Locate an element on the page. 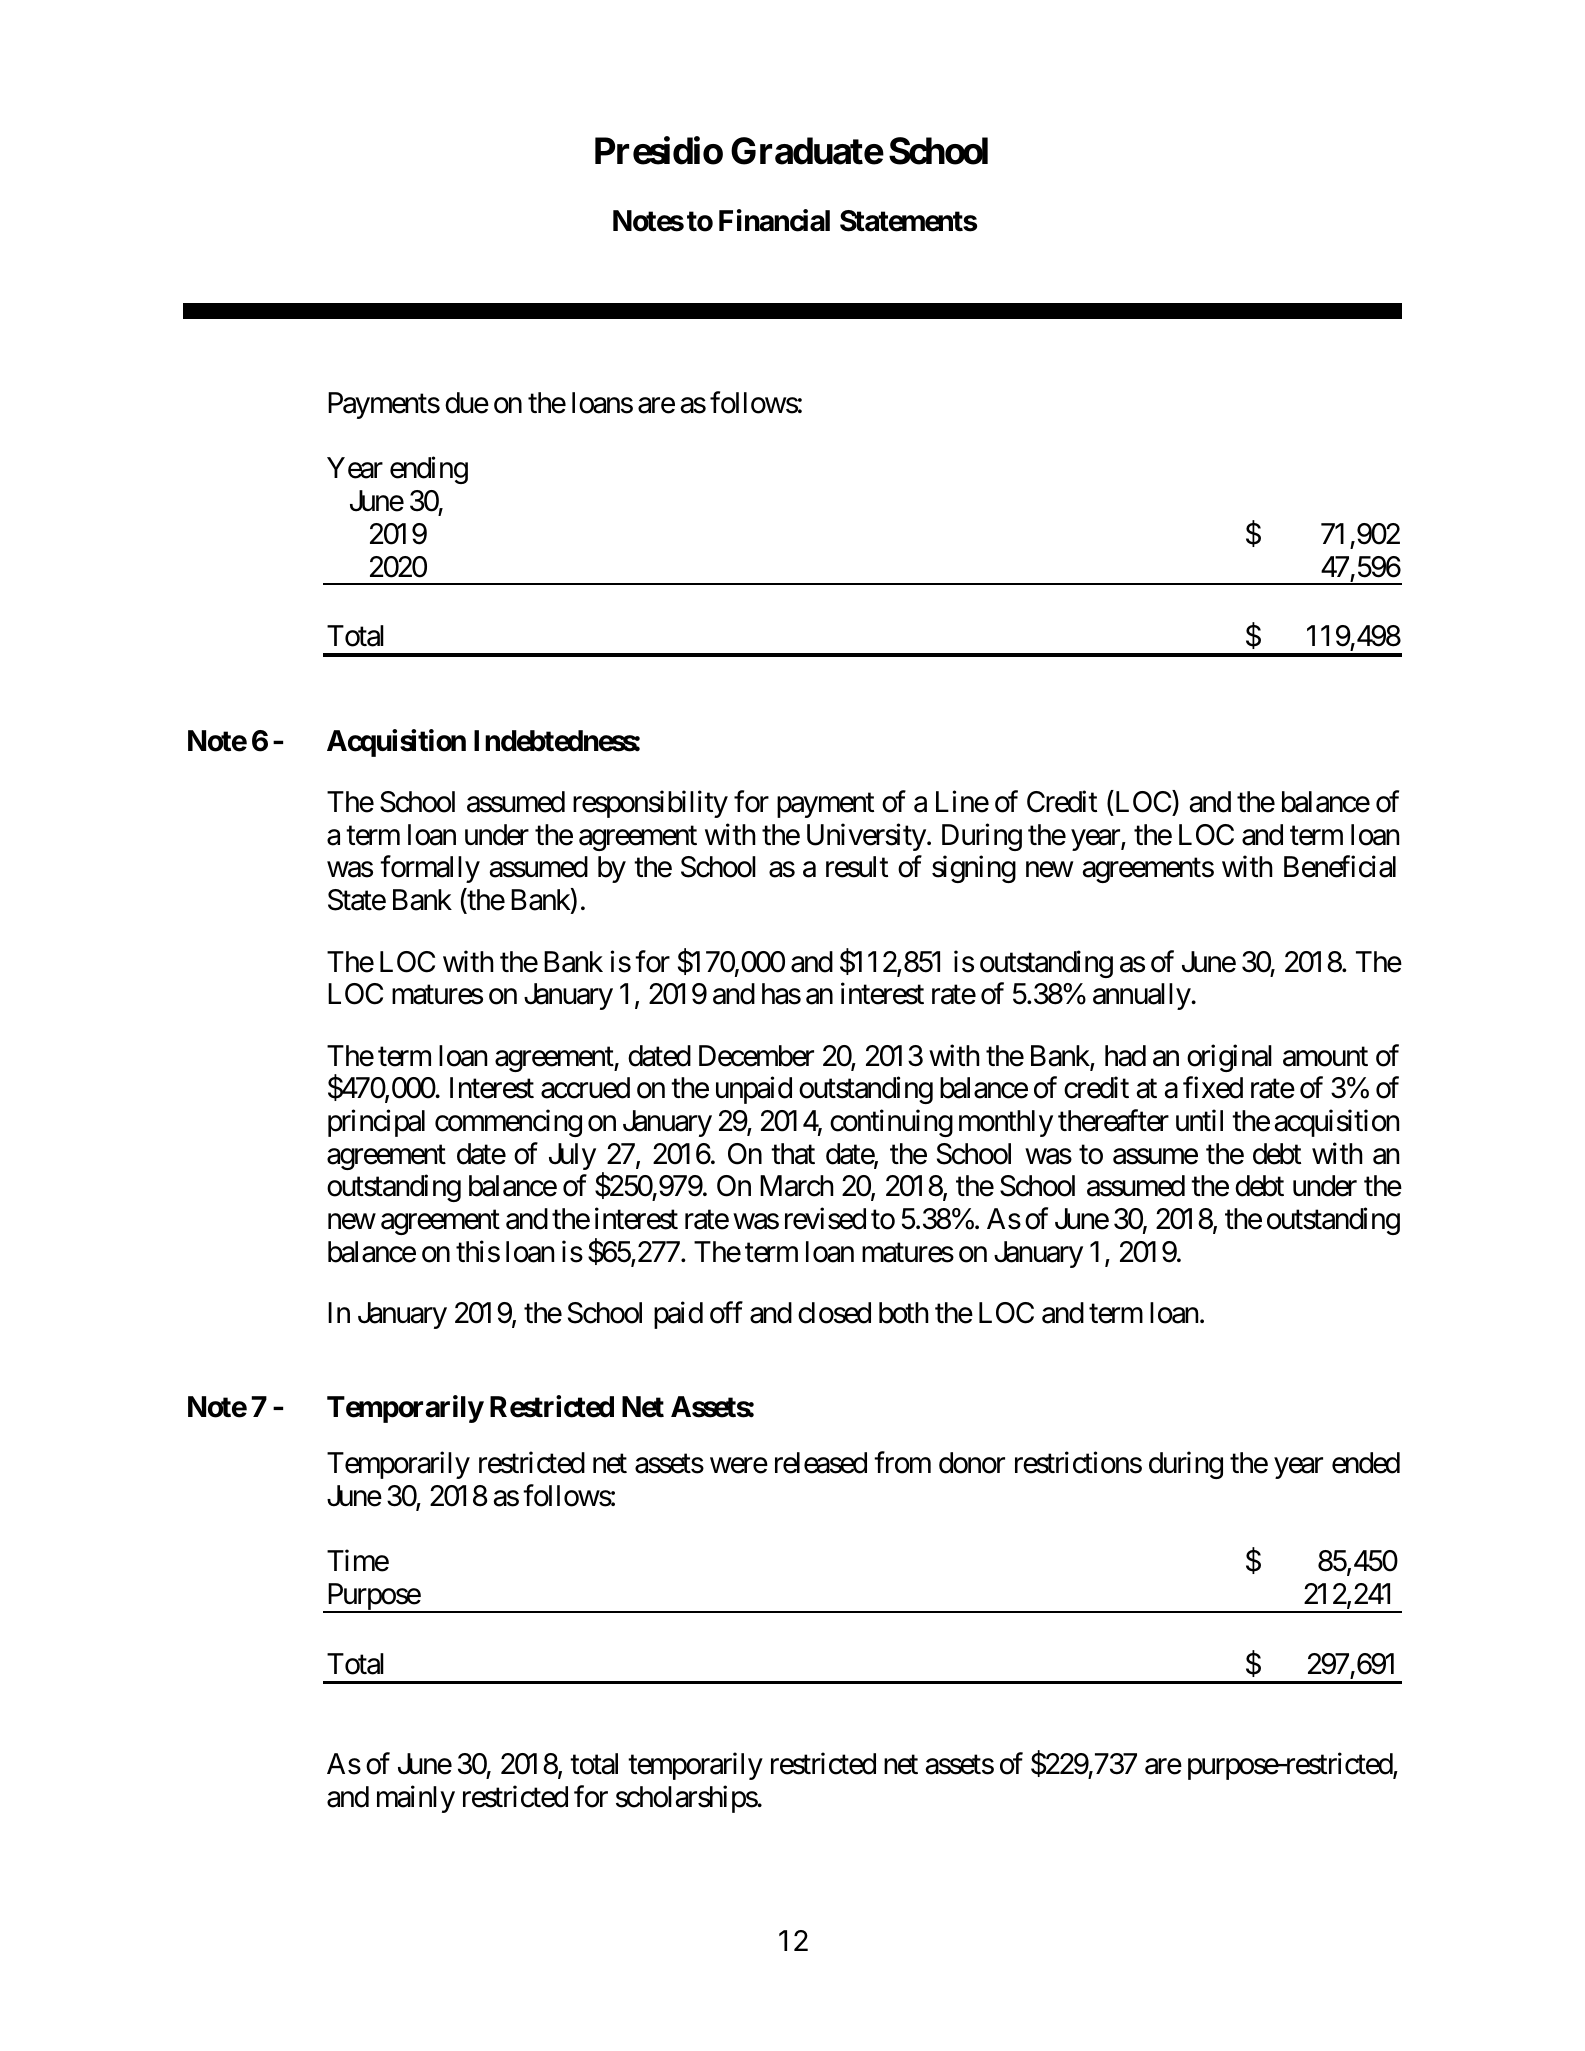  formally is located at coordinates (430, 869).
